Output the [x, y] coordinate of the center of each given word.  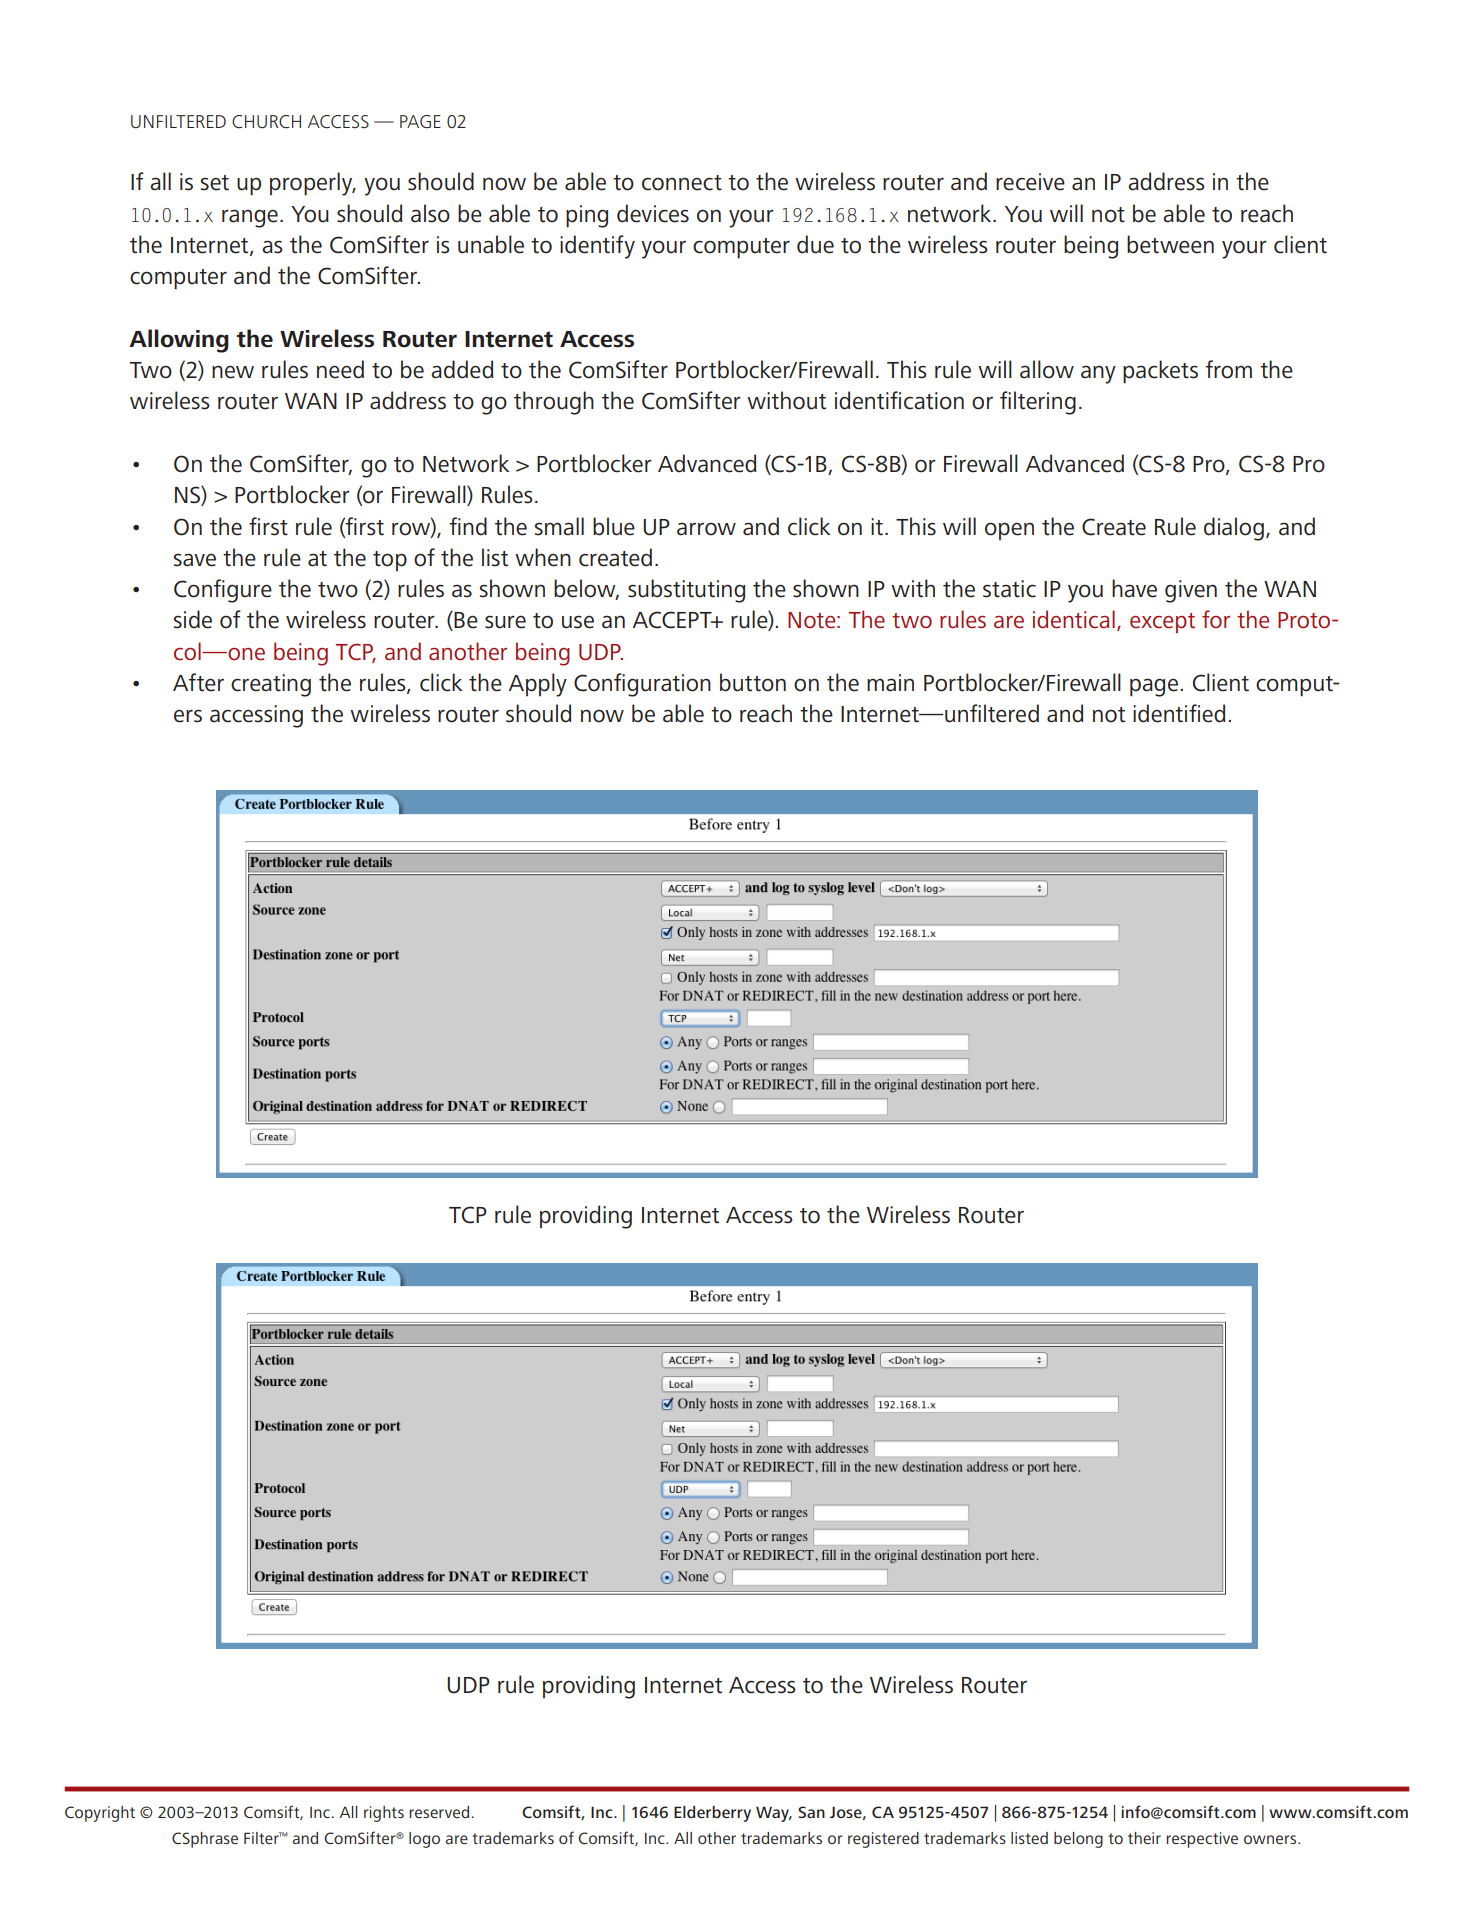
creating [271, 685]
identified [1179, 713]
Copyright [100, 1814]
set [215, 183]
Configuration [642, 685]
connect [682, 183]
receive [1030, 182]
